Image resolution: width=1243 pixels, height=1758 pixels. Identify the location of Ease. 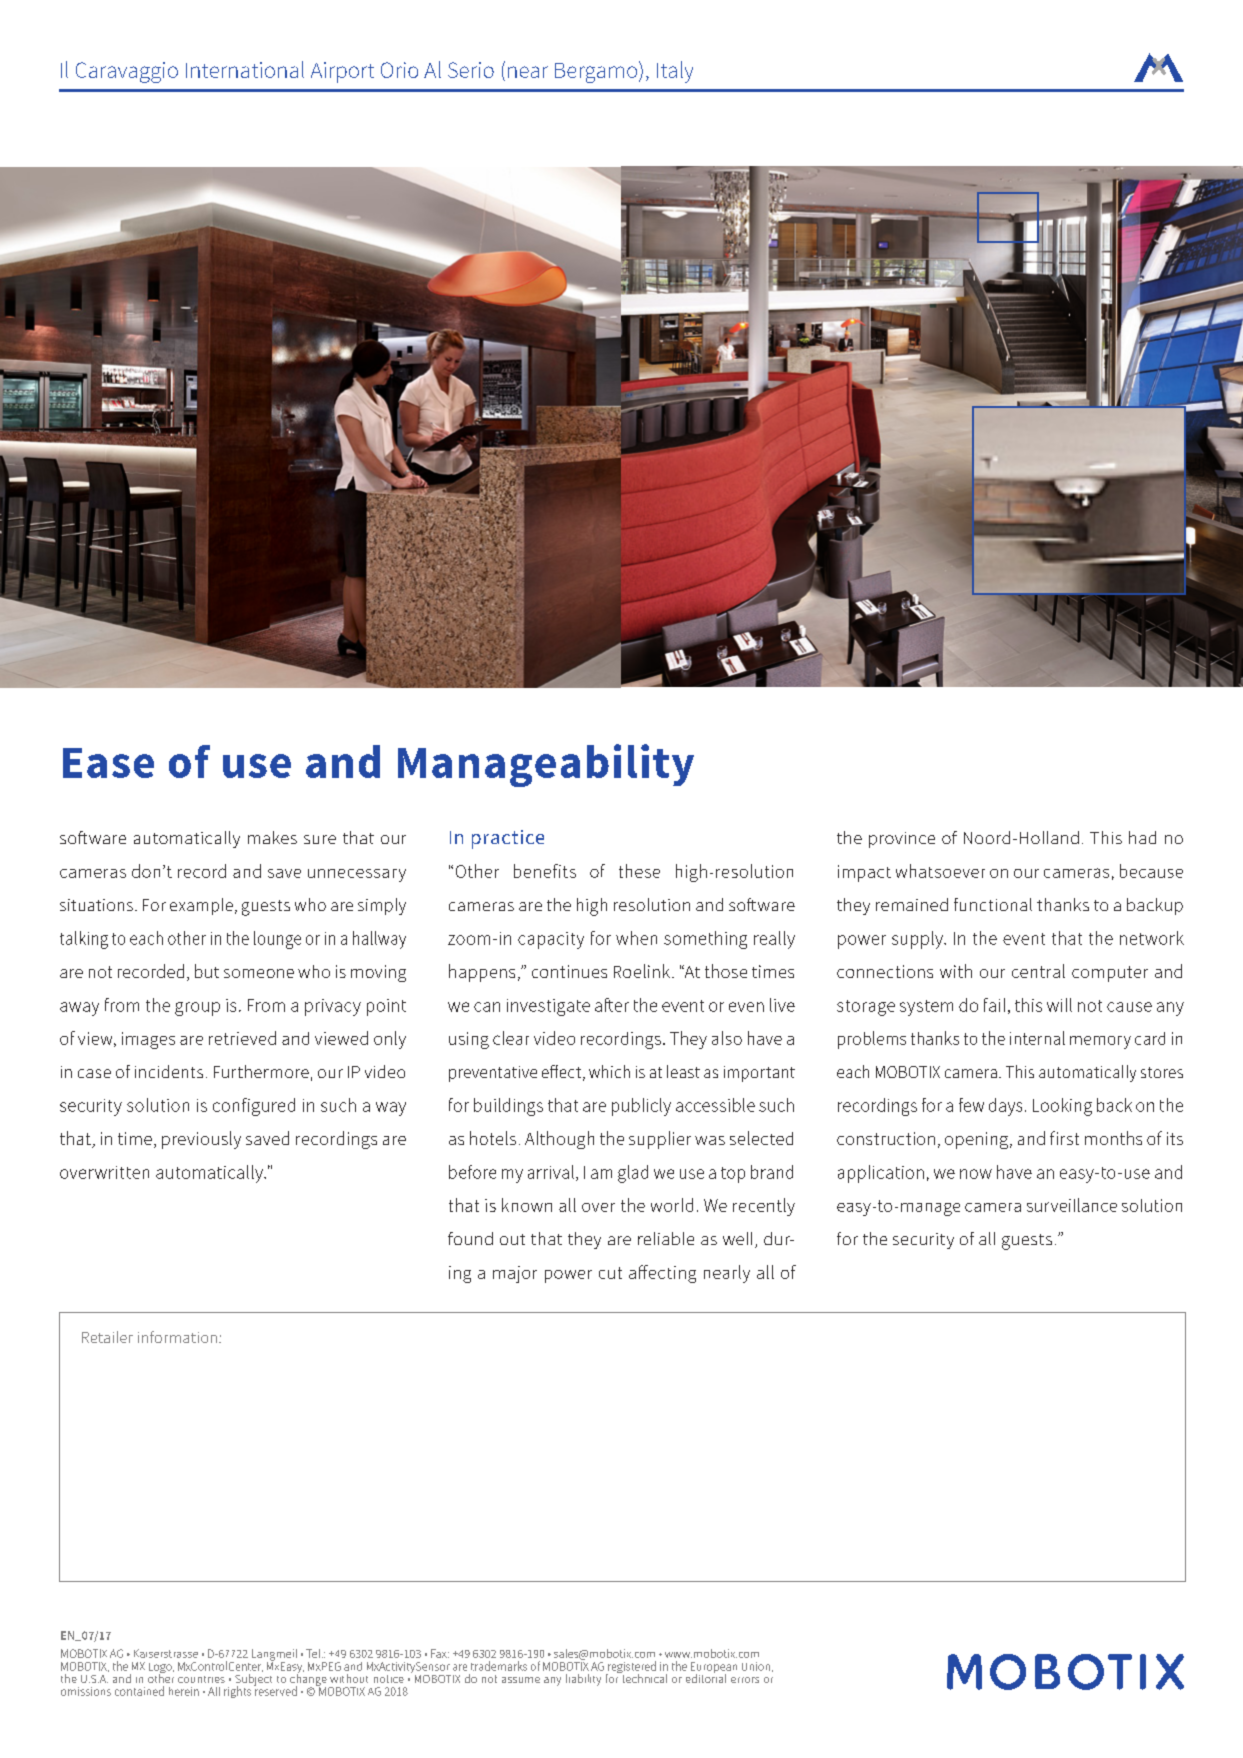
(108, 763).
